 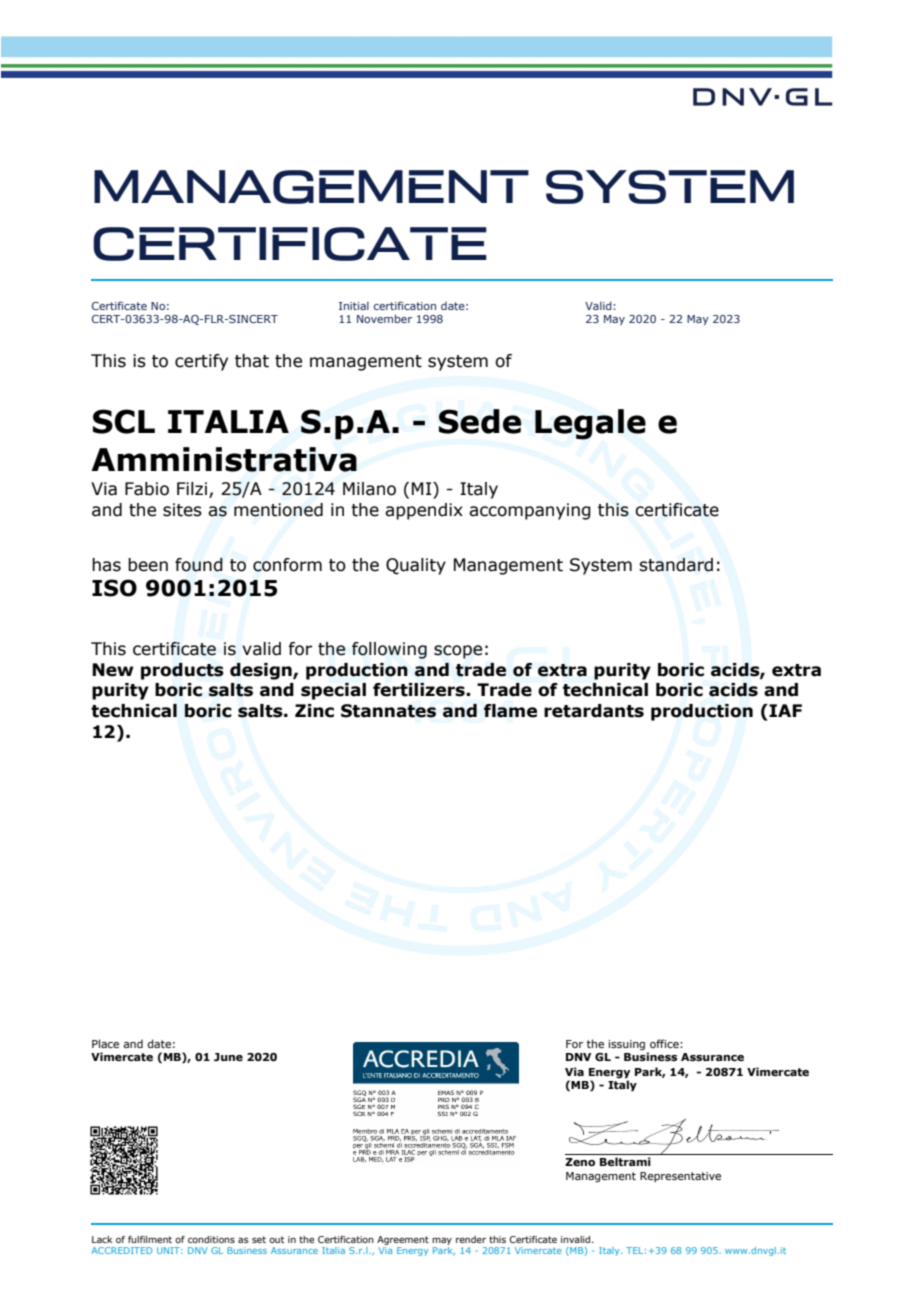 I want to click on that, so click(x=252, y=361).
